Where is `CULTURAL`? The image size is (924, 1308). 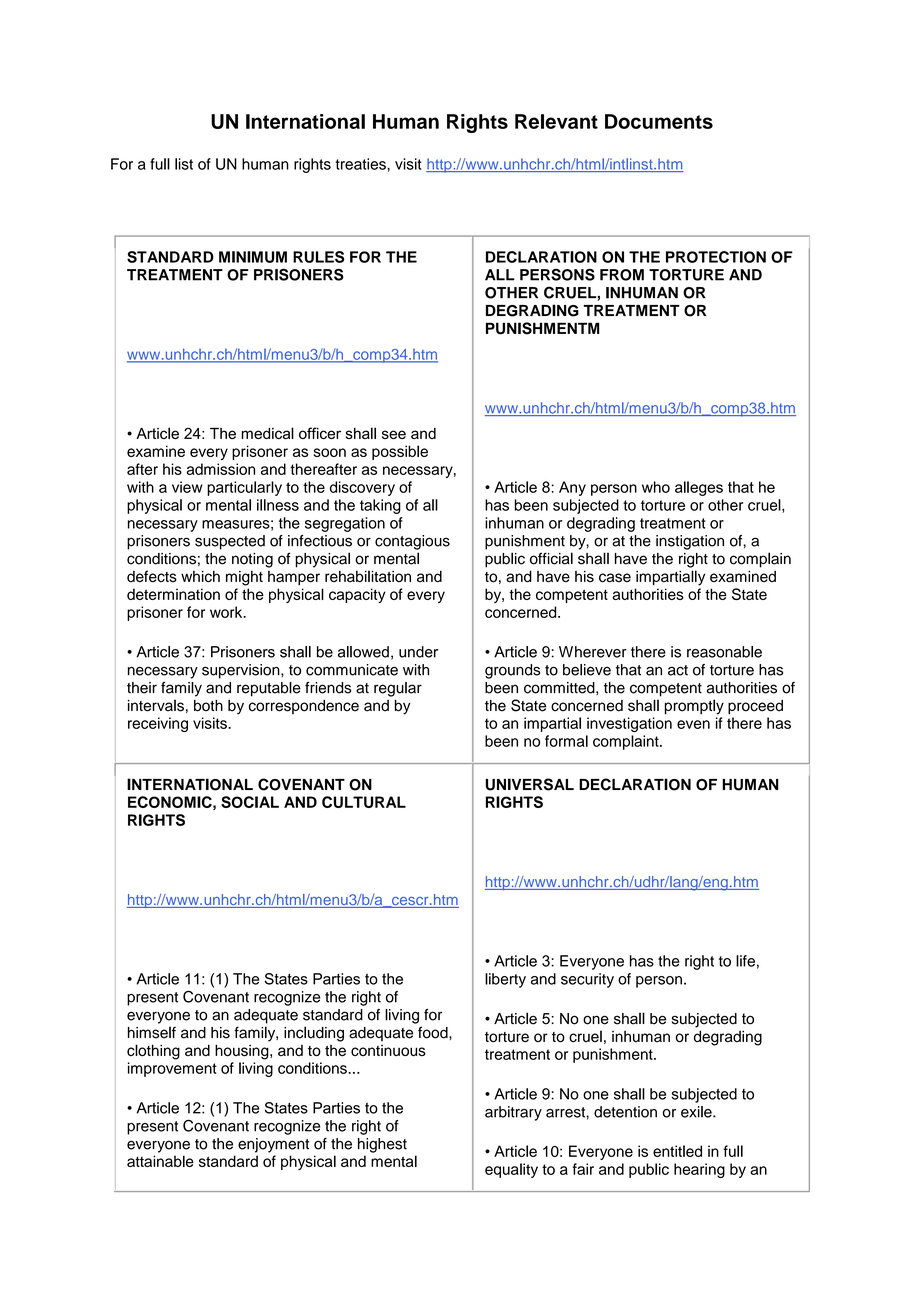
CULTURAL is located at coordinates (364, 802).
